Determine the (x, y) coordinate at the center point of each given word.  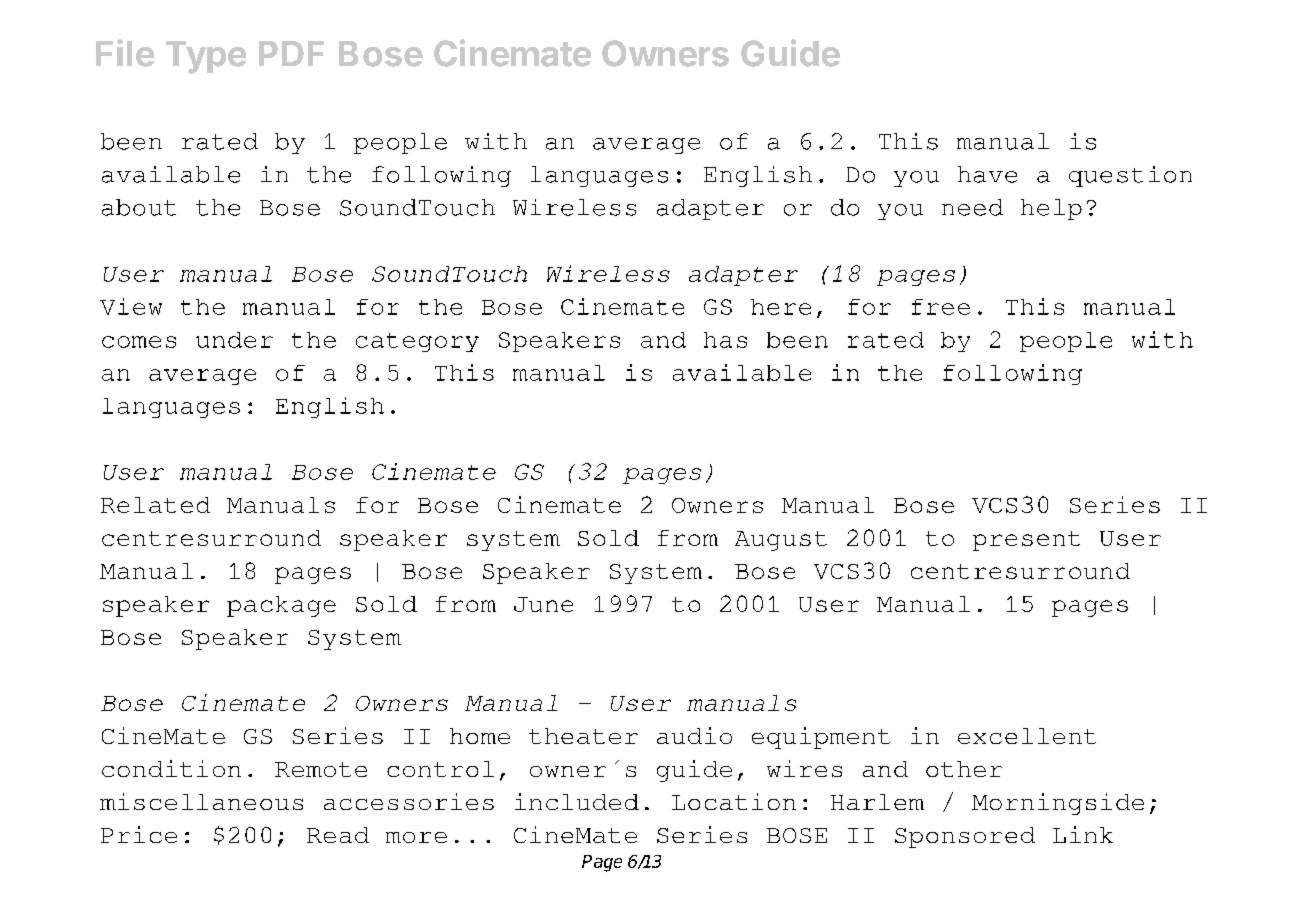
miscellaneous (201, 801)
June (543, 604)
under (234, 340)
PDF (291, 53)
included (577, 801)
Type (206, 57)
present (1026, 541)
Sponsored (965, 837)
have (987, 174)
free (941, 307)
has (725, 340)
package (281, 606)
